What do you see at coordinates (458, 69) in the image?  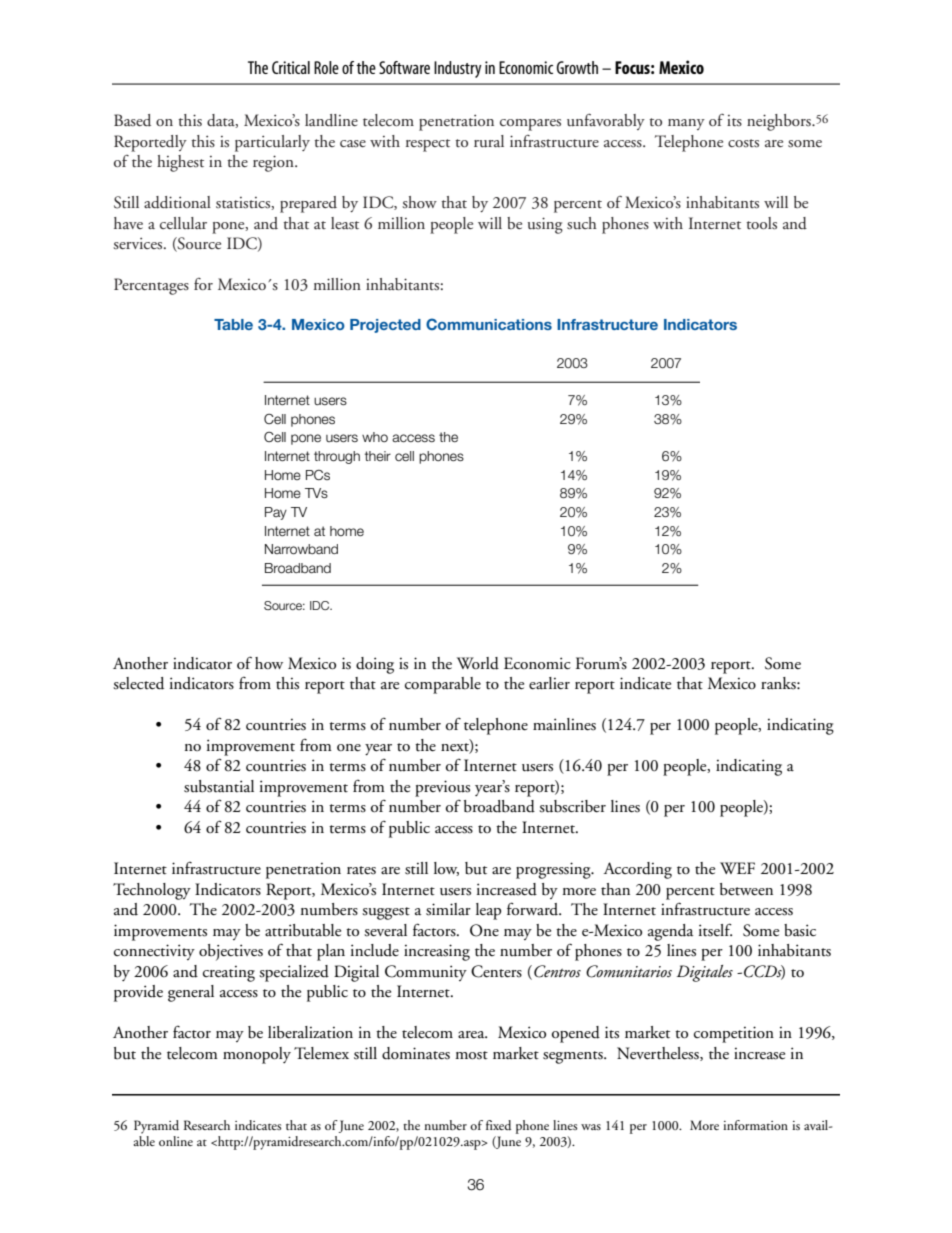 I see `Industry` at bounding box center [458, 69].
